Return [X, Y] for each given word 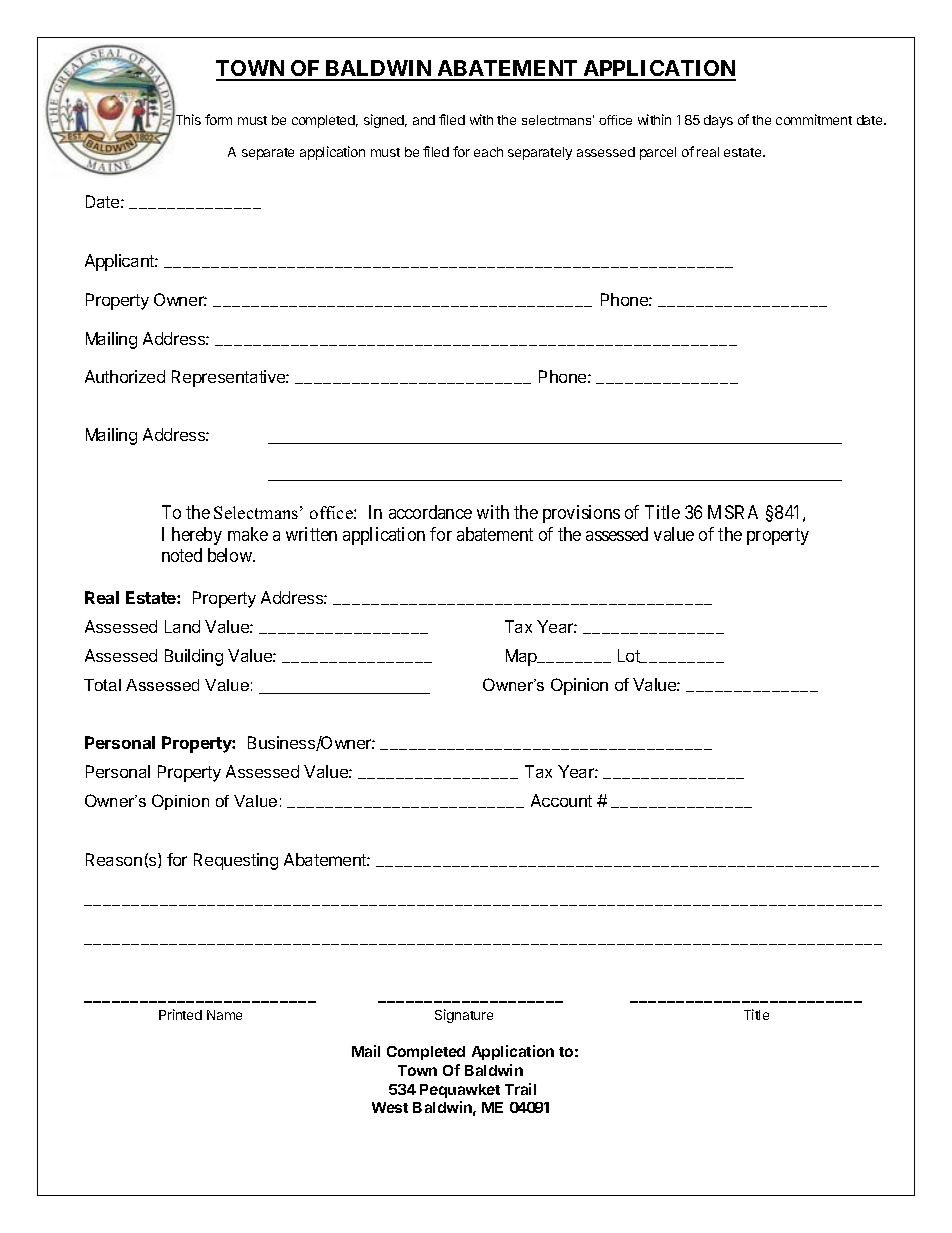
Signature [464, 1016]
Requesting [236, 861]
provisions [581, 514]
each [488, 152]
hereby [197, 536]
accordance [430, 512]
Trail [520, 1089]
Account [561, 800]
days [718, 121]
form [218, 119]
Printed [180, 1014]
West [390, 1107]
